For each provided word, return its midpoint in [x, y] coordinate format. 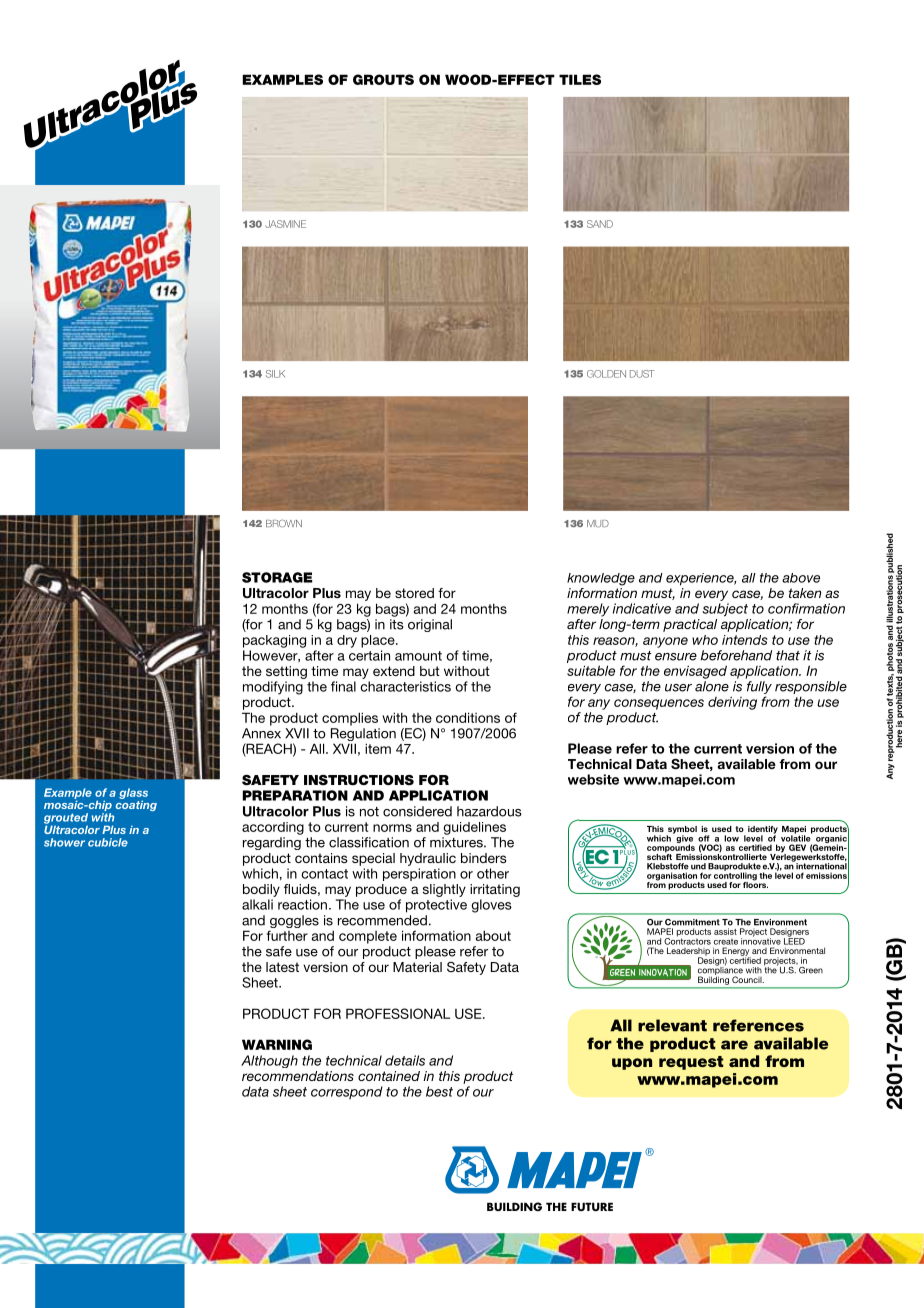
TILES [580, 79]
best [439, 1091]
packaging [274, 641]
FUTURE [592, 1206]
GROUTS [383, 79]
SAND [600, 224]
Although [269, 1061]
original [430, 625]
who [705, 640]
